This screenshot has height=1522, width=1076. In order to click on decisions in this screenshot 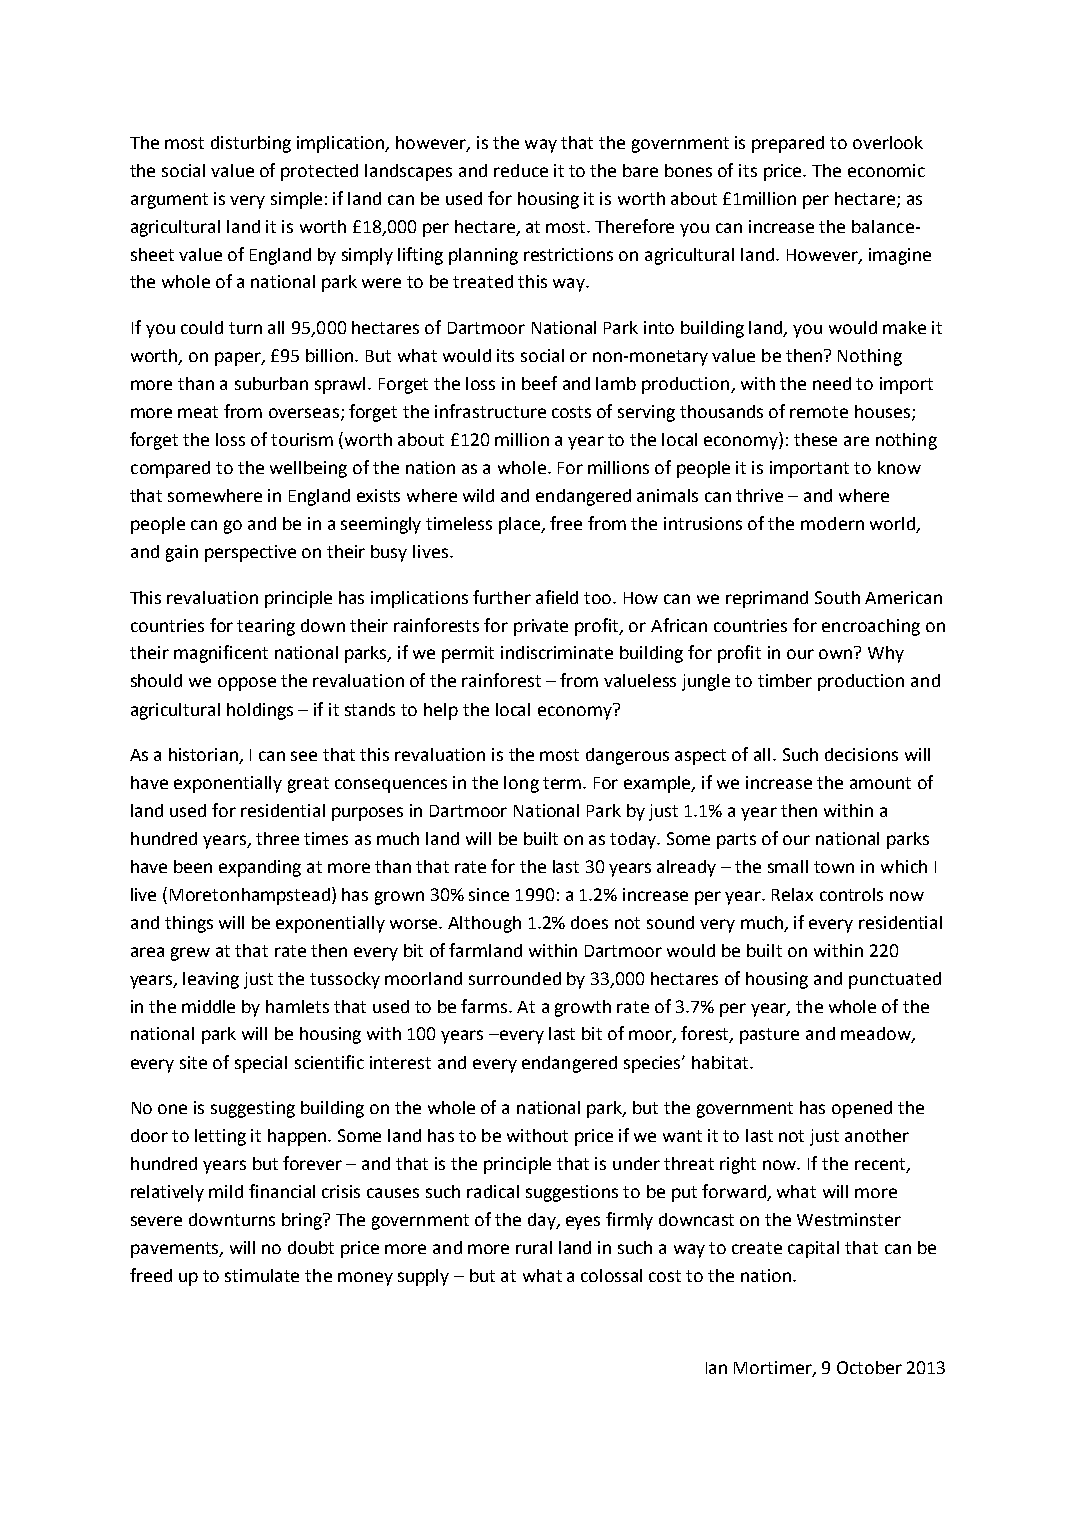, I will do `click(861, 754)`.
